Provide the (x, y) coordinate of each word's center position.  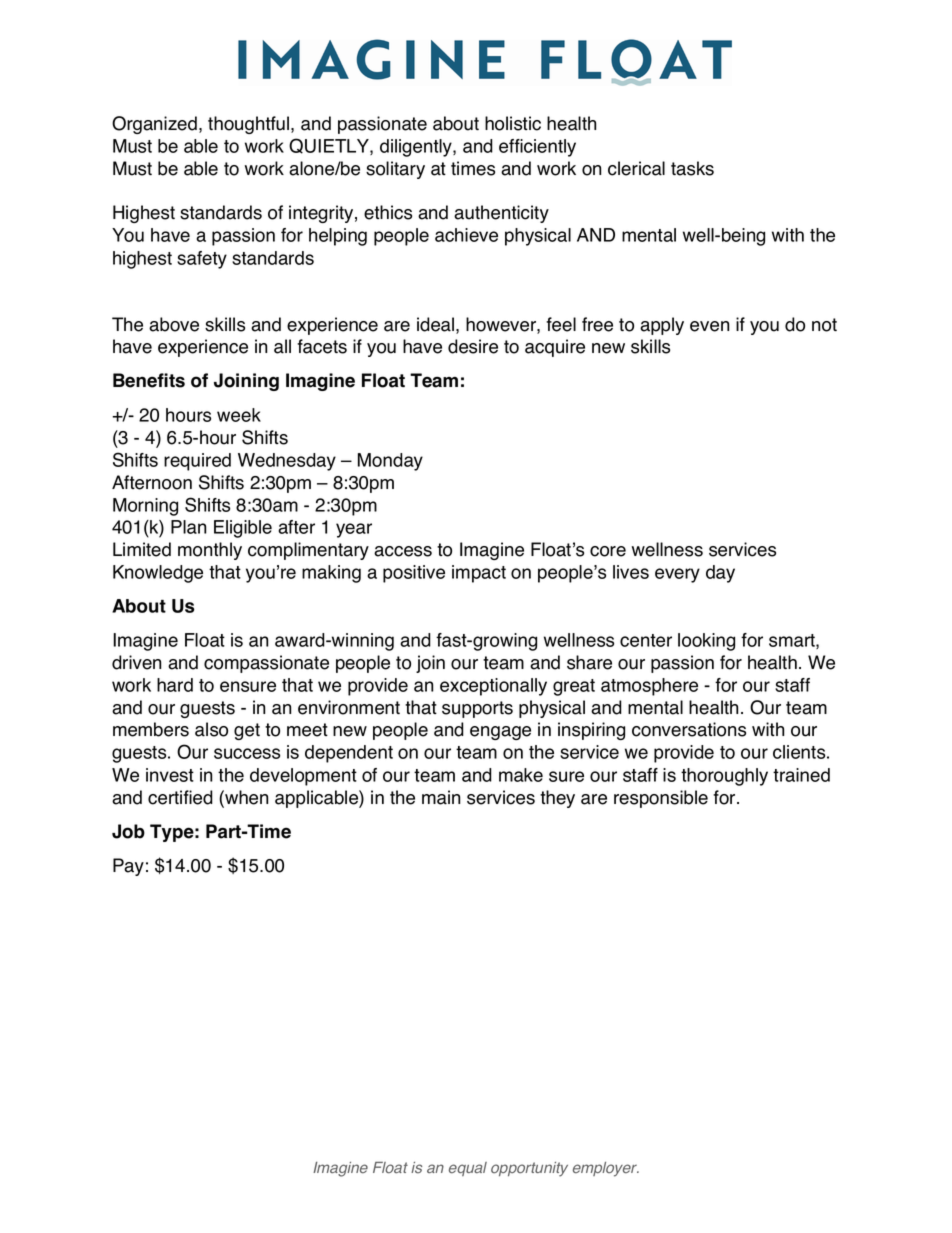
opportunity (529, 1169)
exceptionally (493, 687)
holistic (513, 123)
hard (175, 685)
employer (606, 1169)
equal (468, 1169)
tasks (692, 168)
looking (706, 642)
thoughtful (250, 125)
